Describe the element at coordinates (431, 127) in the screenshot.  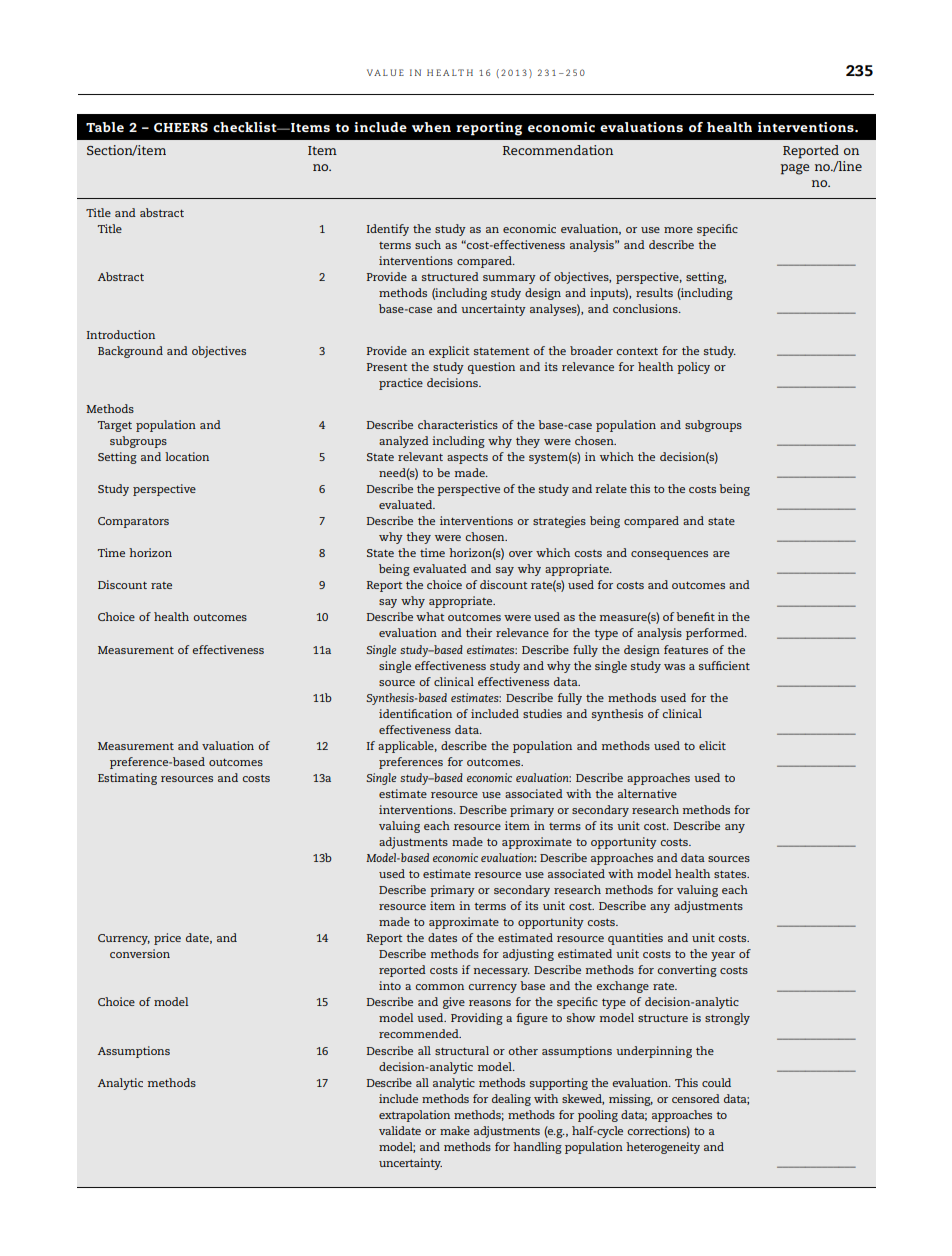
I see `when` at that location.
